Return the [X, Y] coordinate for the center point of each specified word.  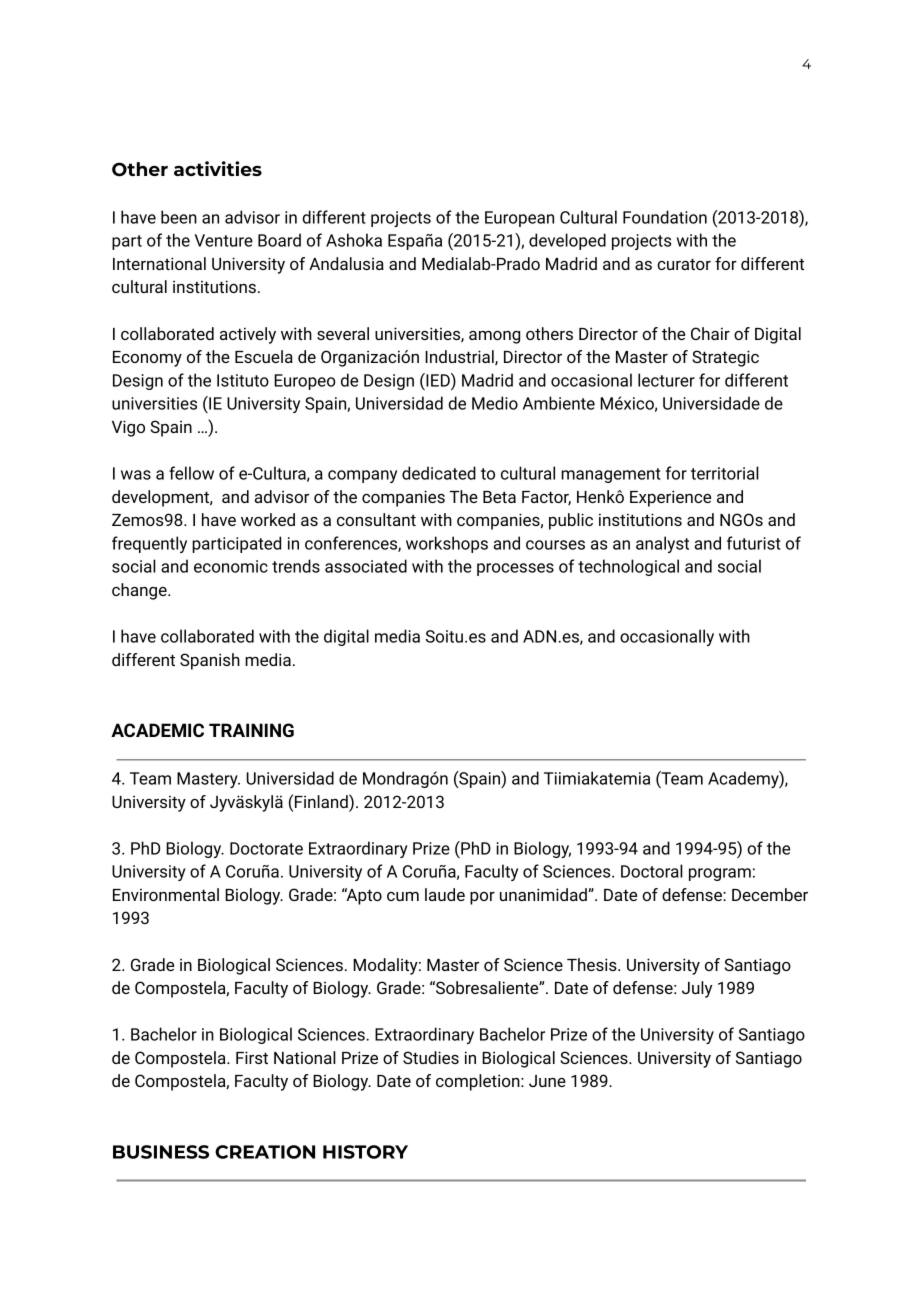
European [519, 219]
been [179, 217]
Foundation [665, 217]
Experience [670, 498]
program [720, 874]
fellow [191, 473]
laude [445, 894]
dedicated [439, 473]
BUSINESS [161, 1152]
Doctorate [266, 848]
